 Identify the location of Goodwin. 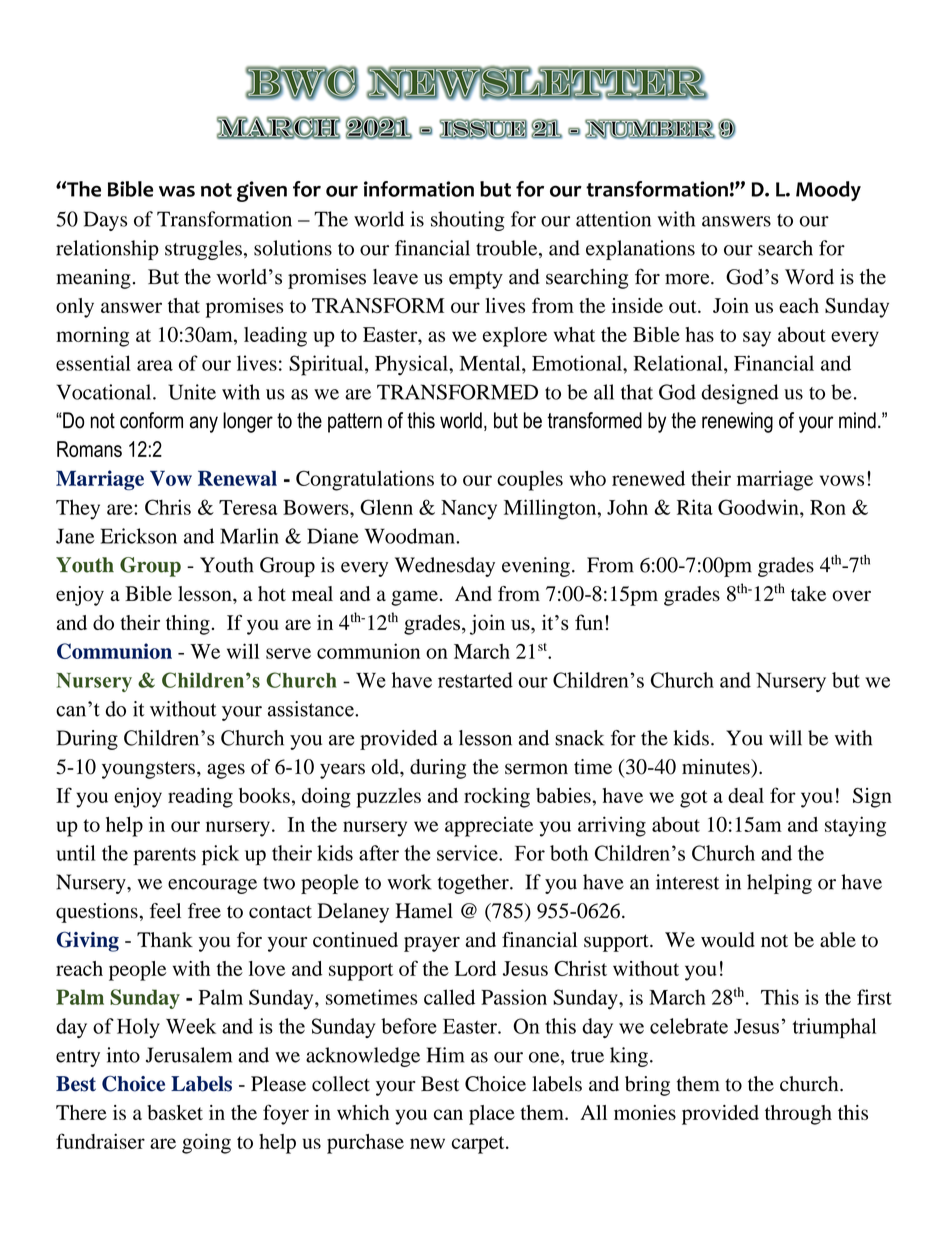
(759, 507).
